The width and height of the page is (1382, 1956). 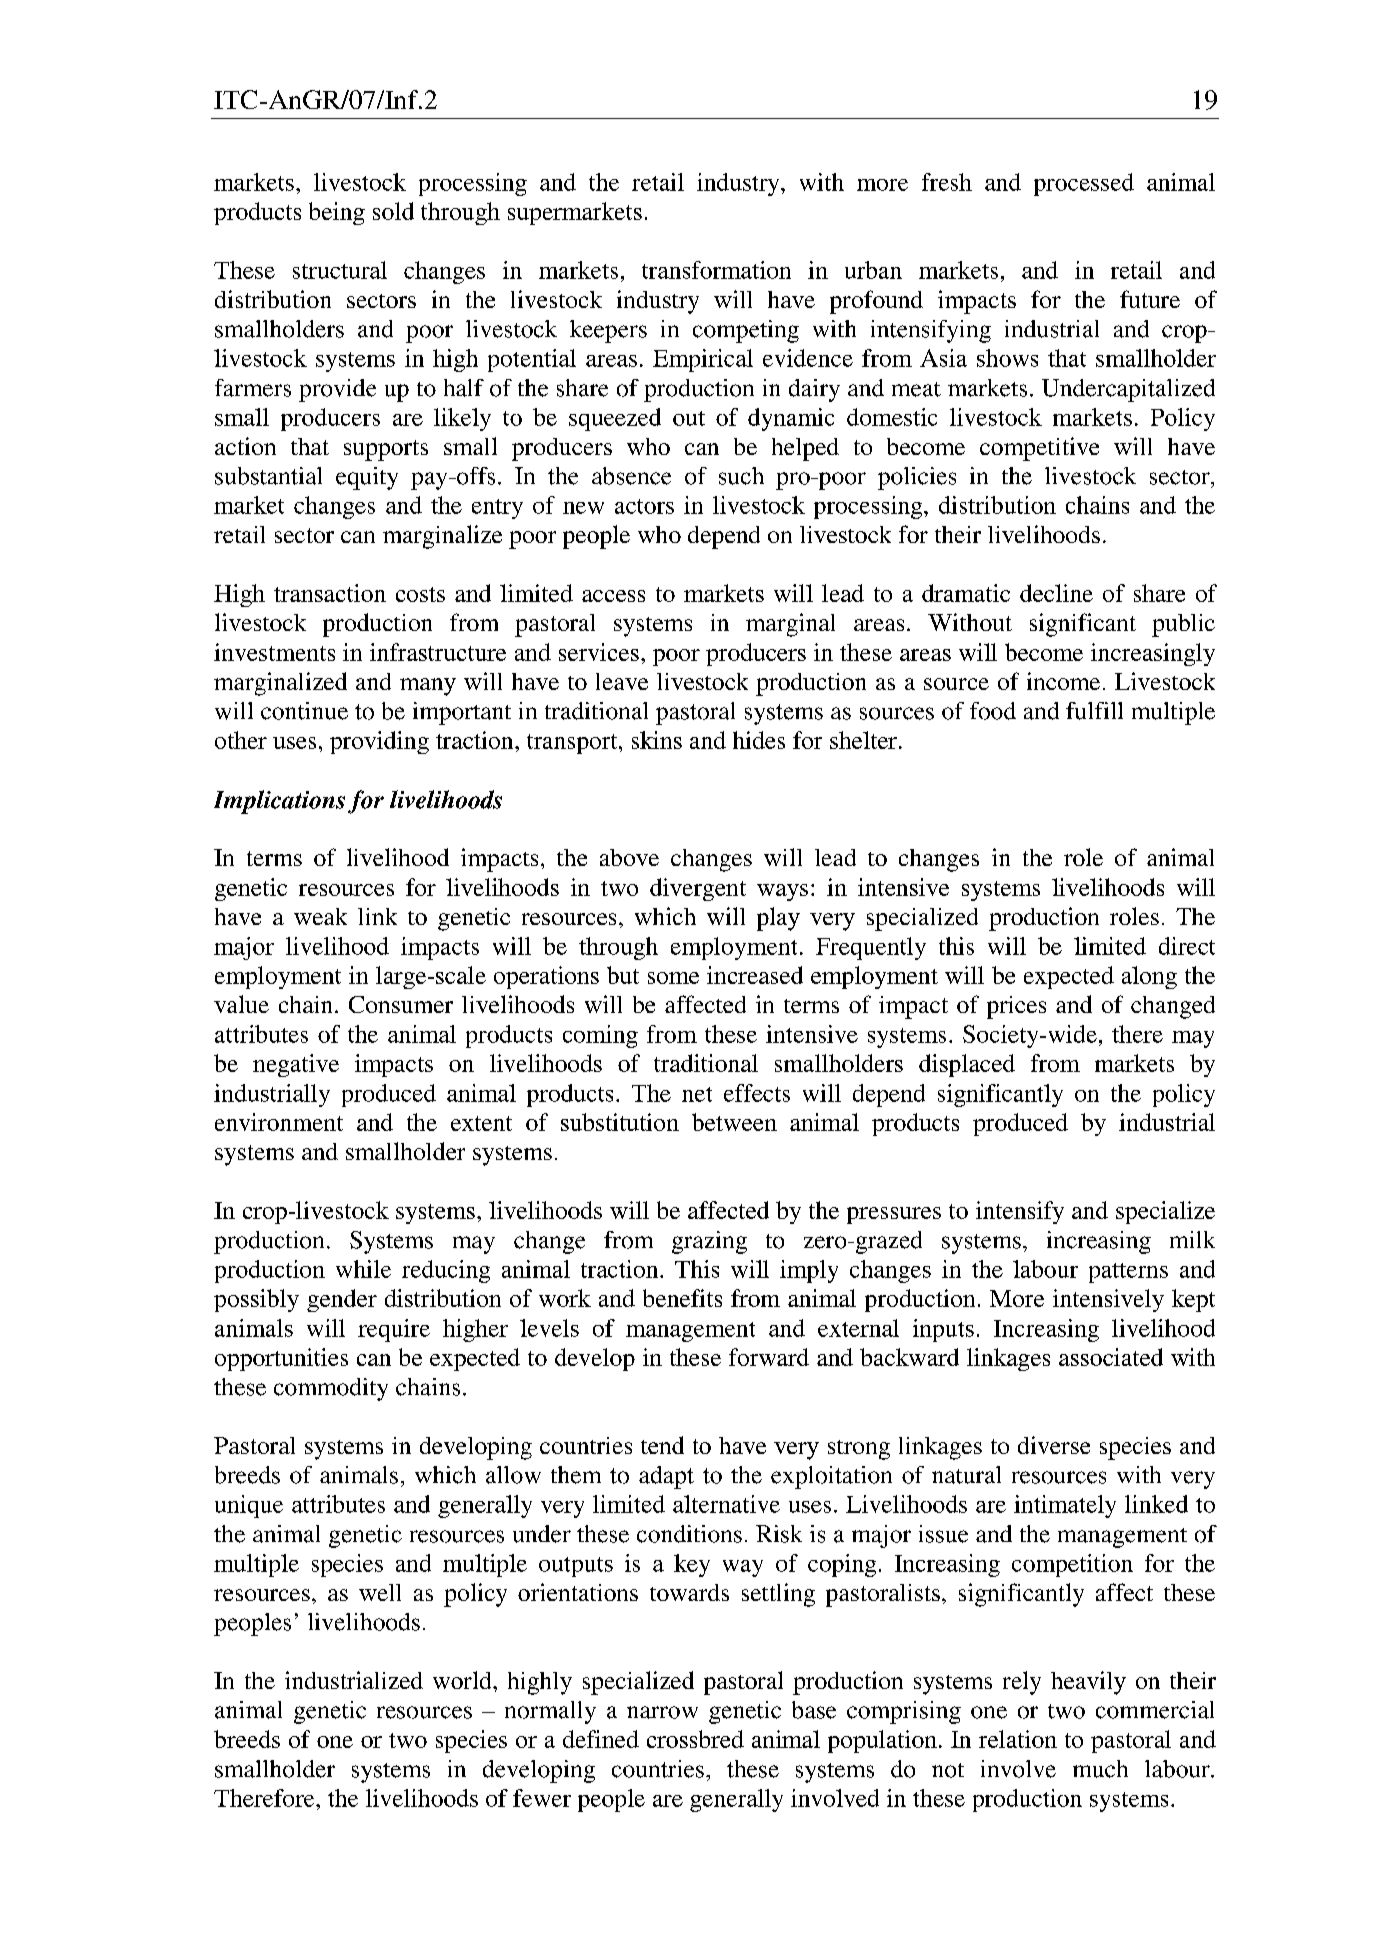 What do you see at coordinates (1056, 593) in the page?
I see `decline` at bounding box center [1056, 593].
